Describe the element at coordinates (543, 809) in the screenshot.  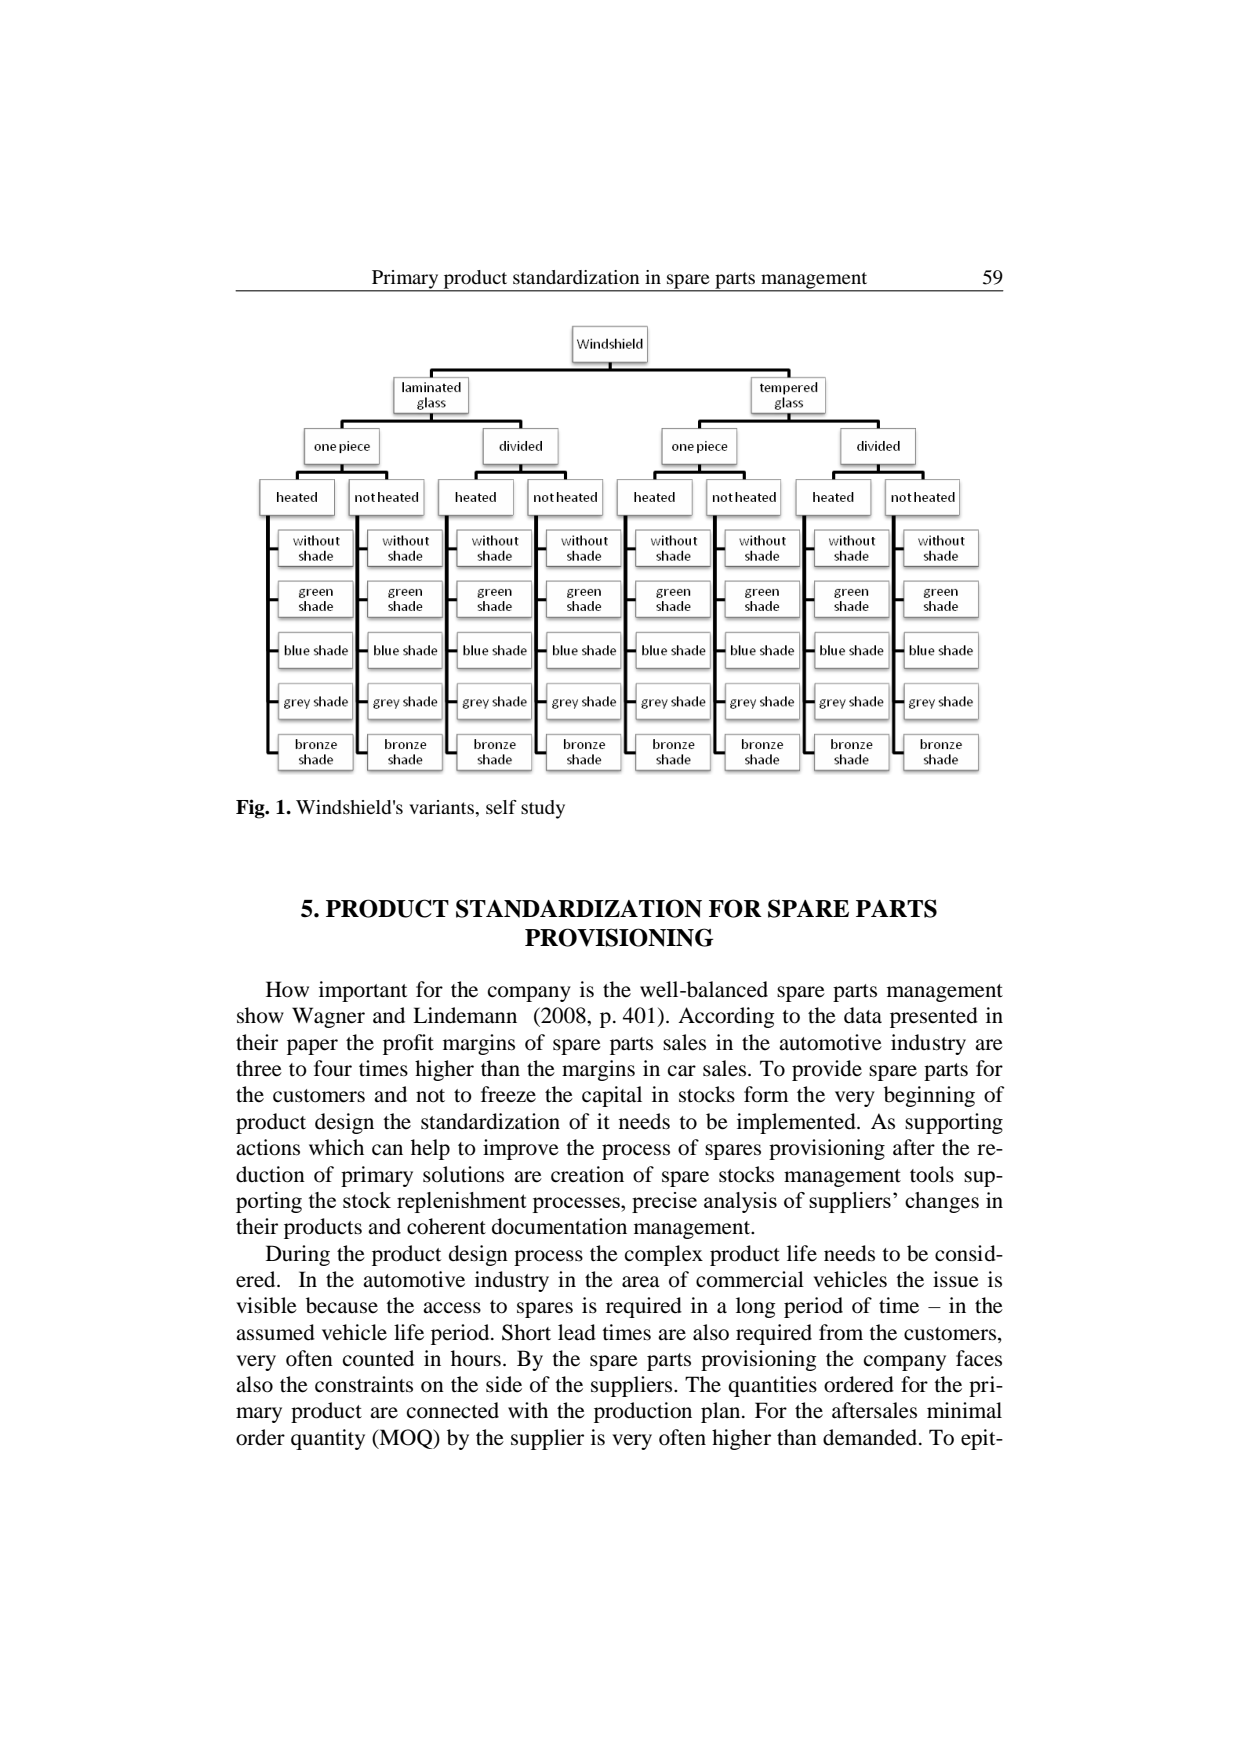
I see `study` at that location.
